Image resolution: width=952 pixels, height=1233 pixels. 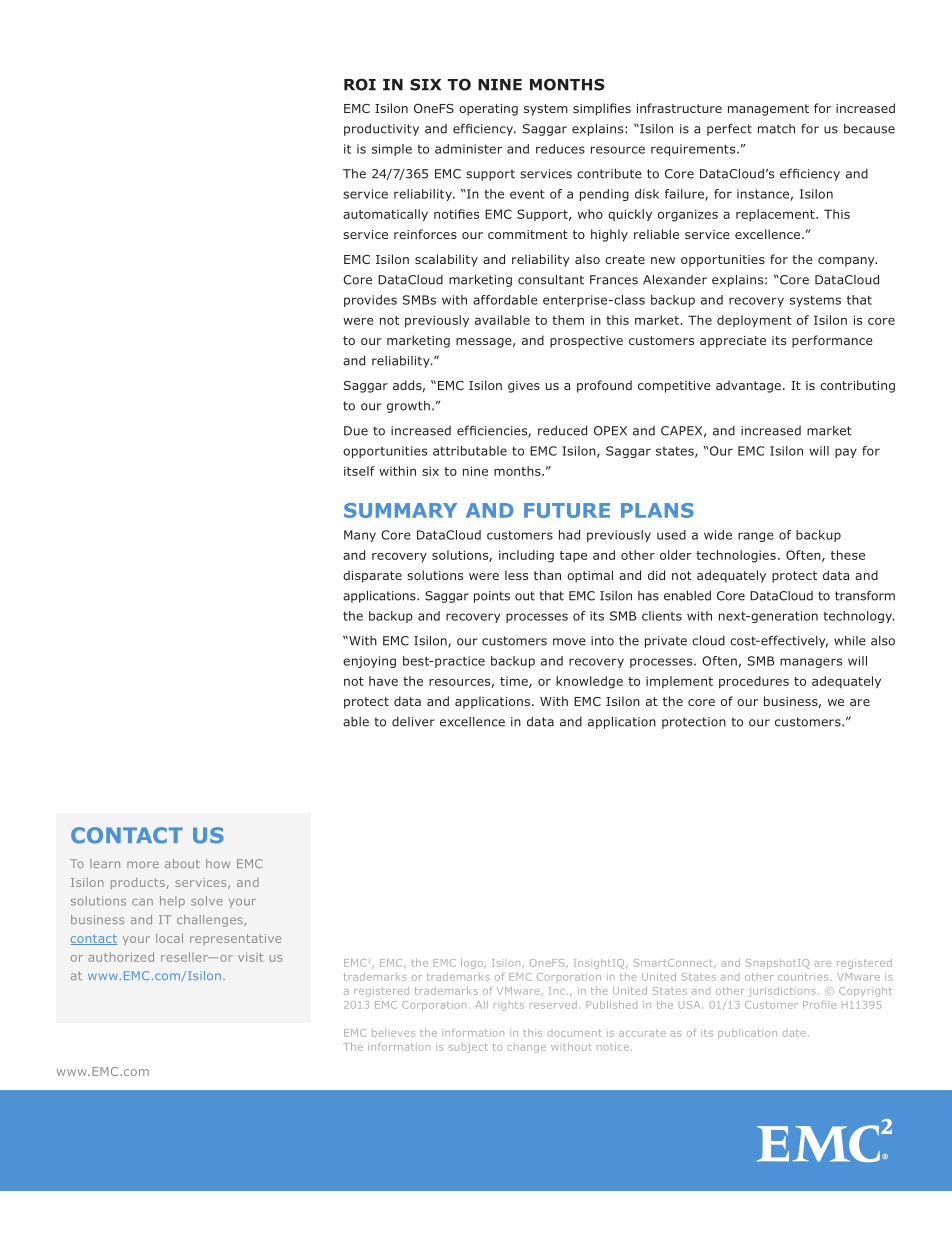 I want to click on ROI, so click(x=360, y=84).
